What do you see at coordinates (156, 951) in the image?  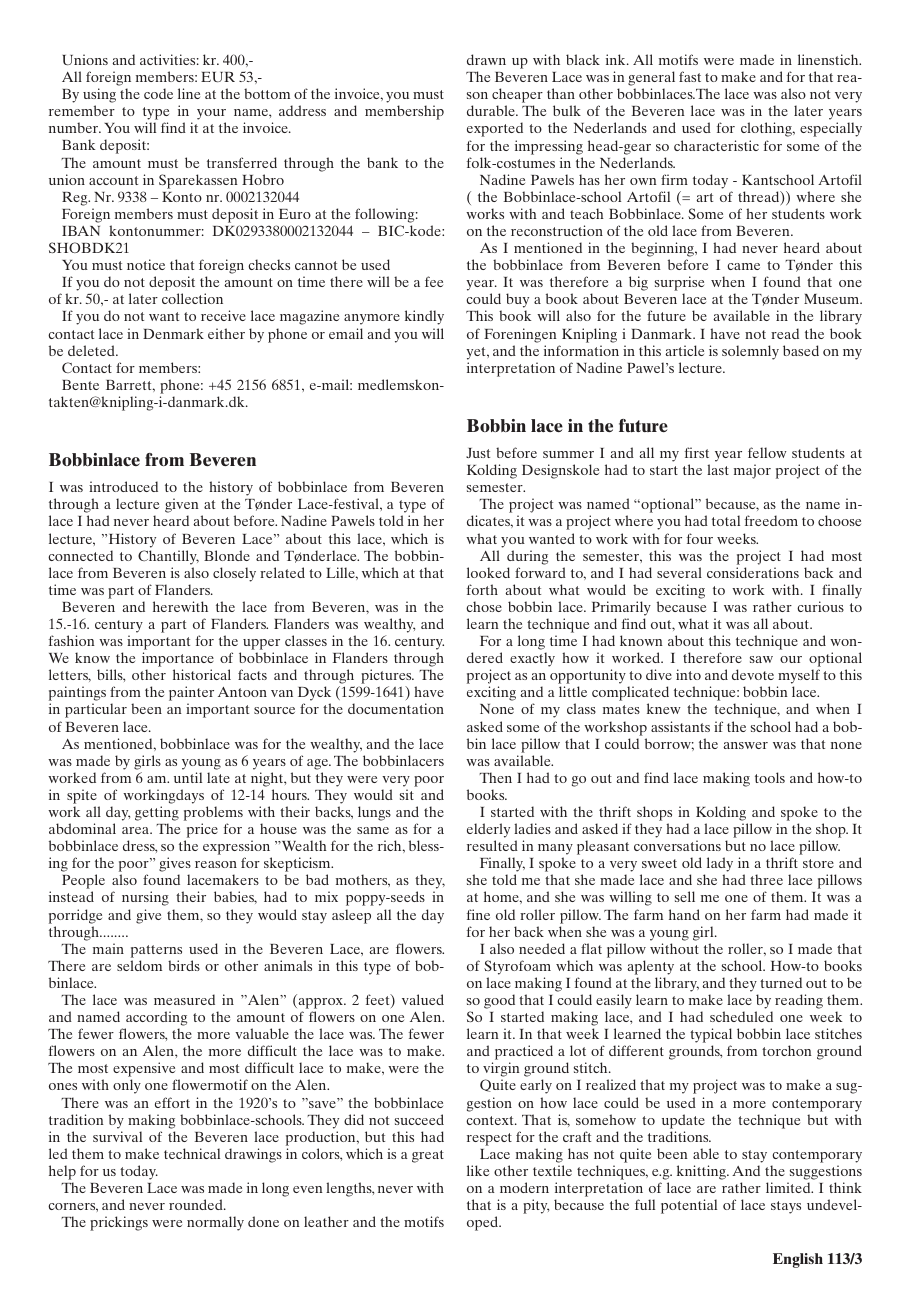 I see `patterns` at bounding box center [156, 951].
